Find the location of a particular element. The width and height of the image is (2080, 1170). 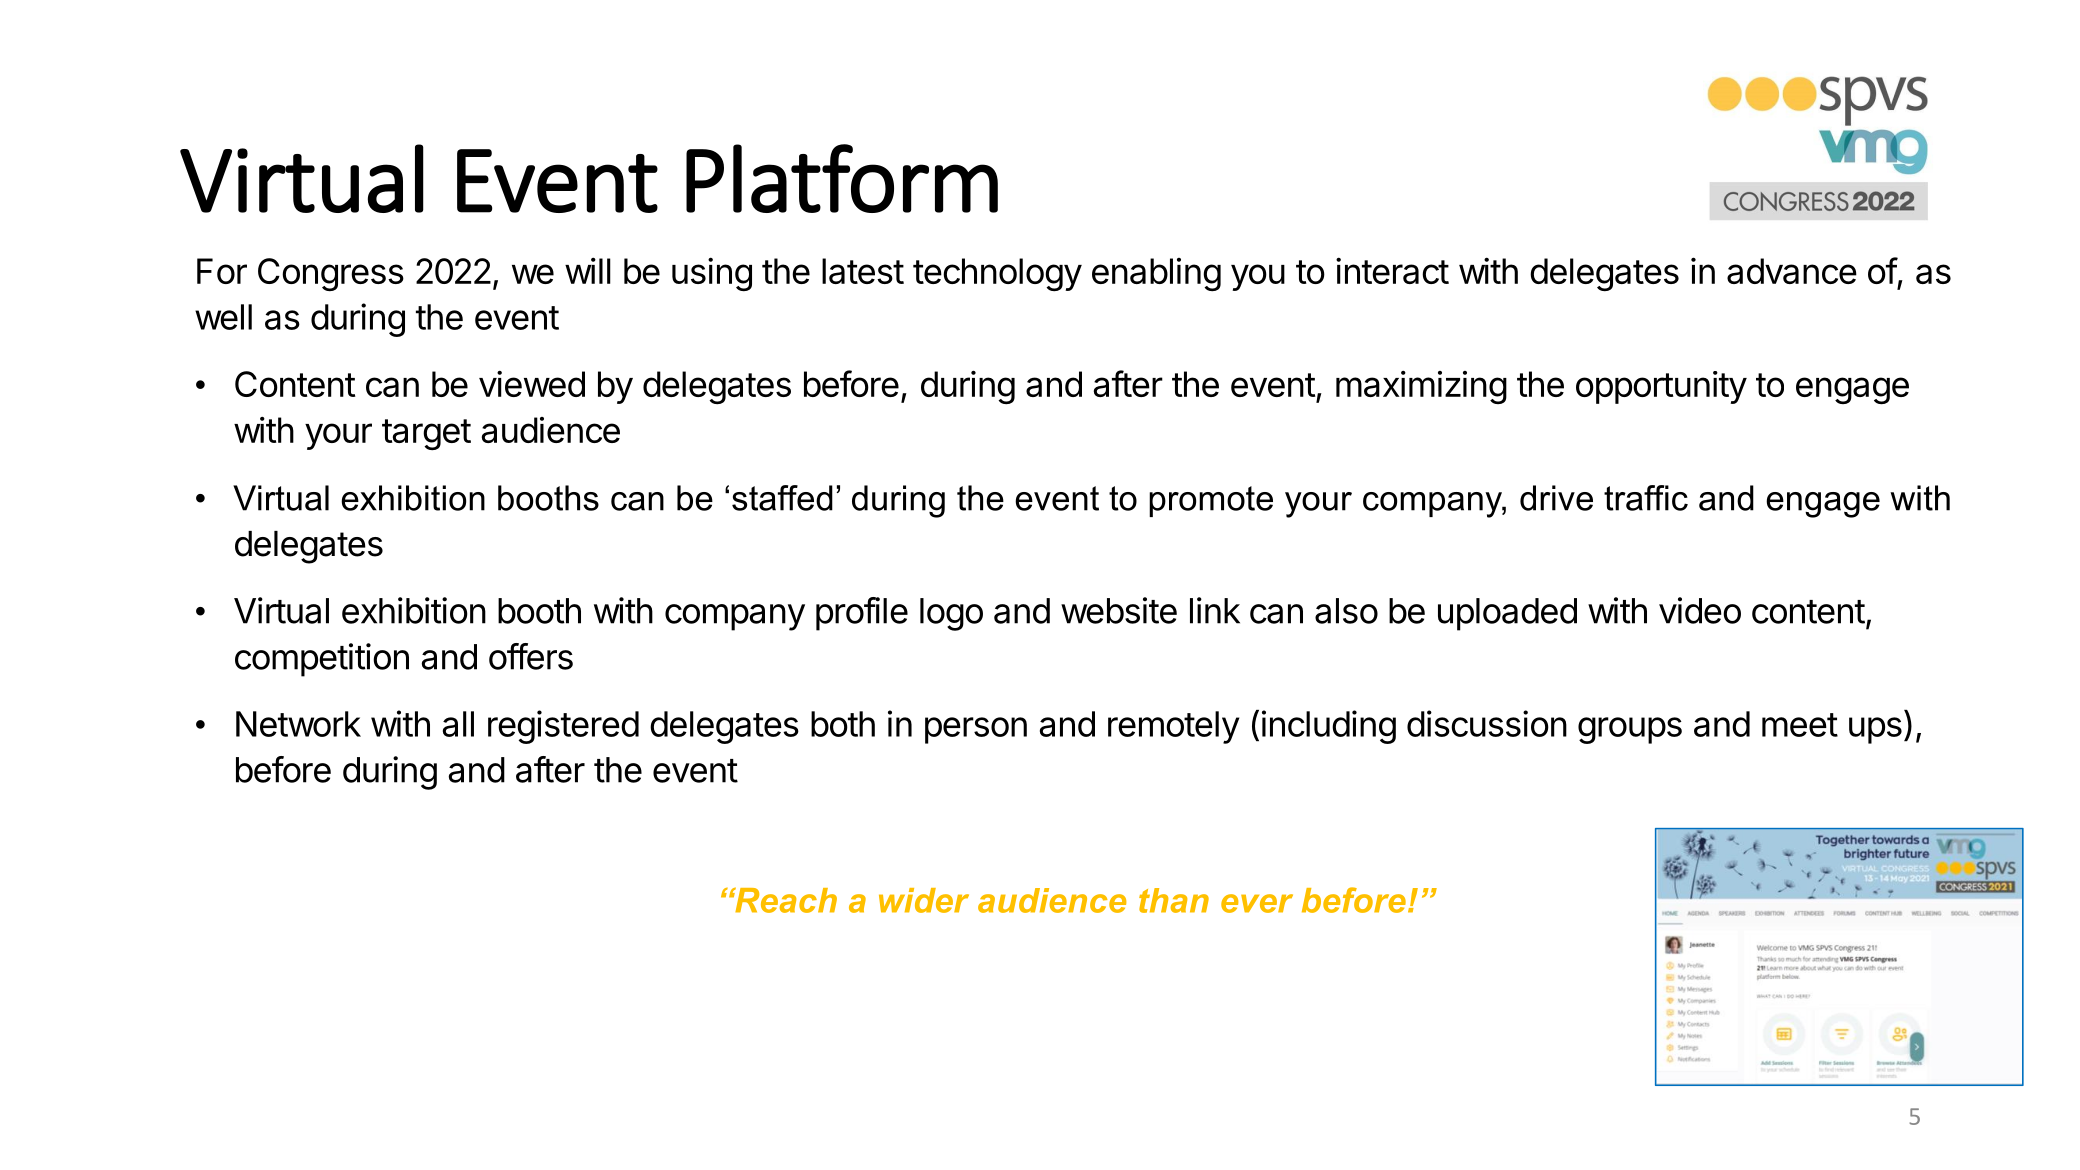

advance is located at coordinates (1792, 271).
